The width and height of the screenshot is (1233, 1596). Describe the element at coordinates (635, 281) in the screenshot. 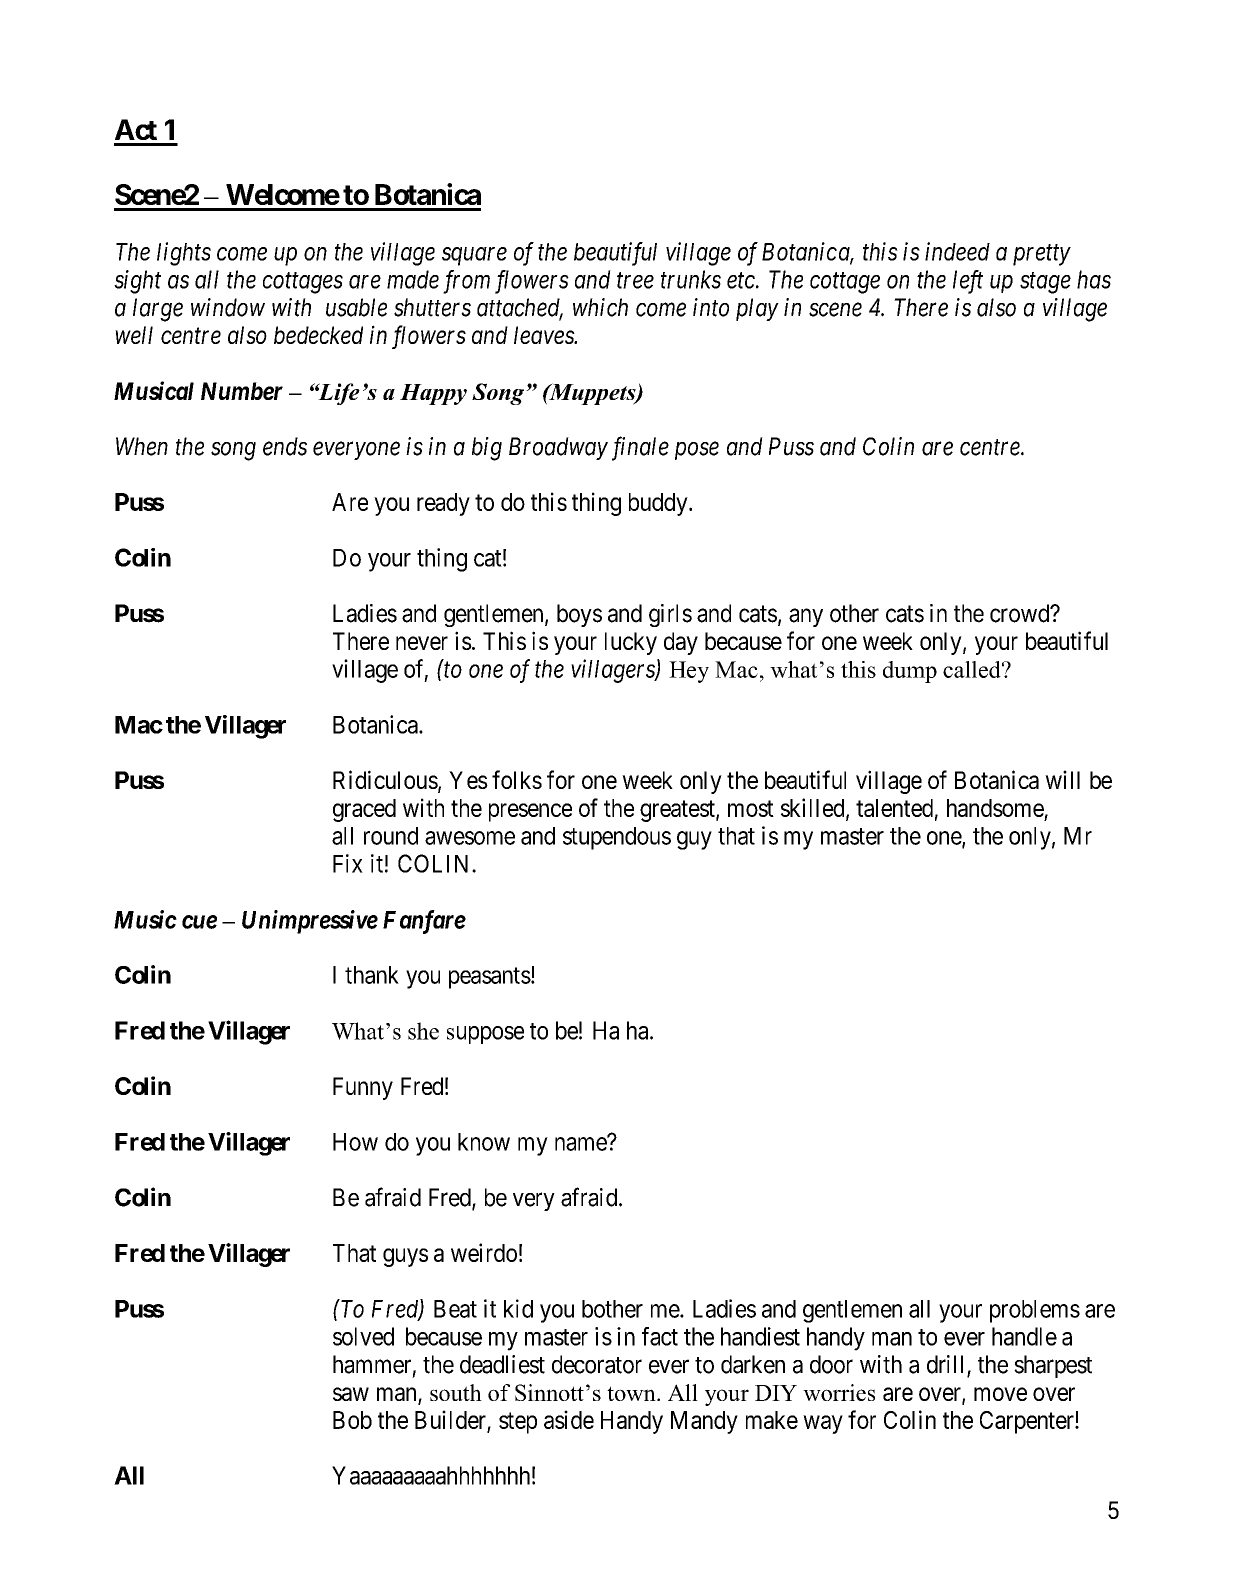

I see `tree` at that location.
